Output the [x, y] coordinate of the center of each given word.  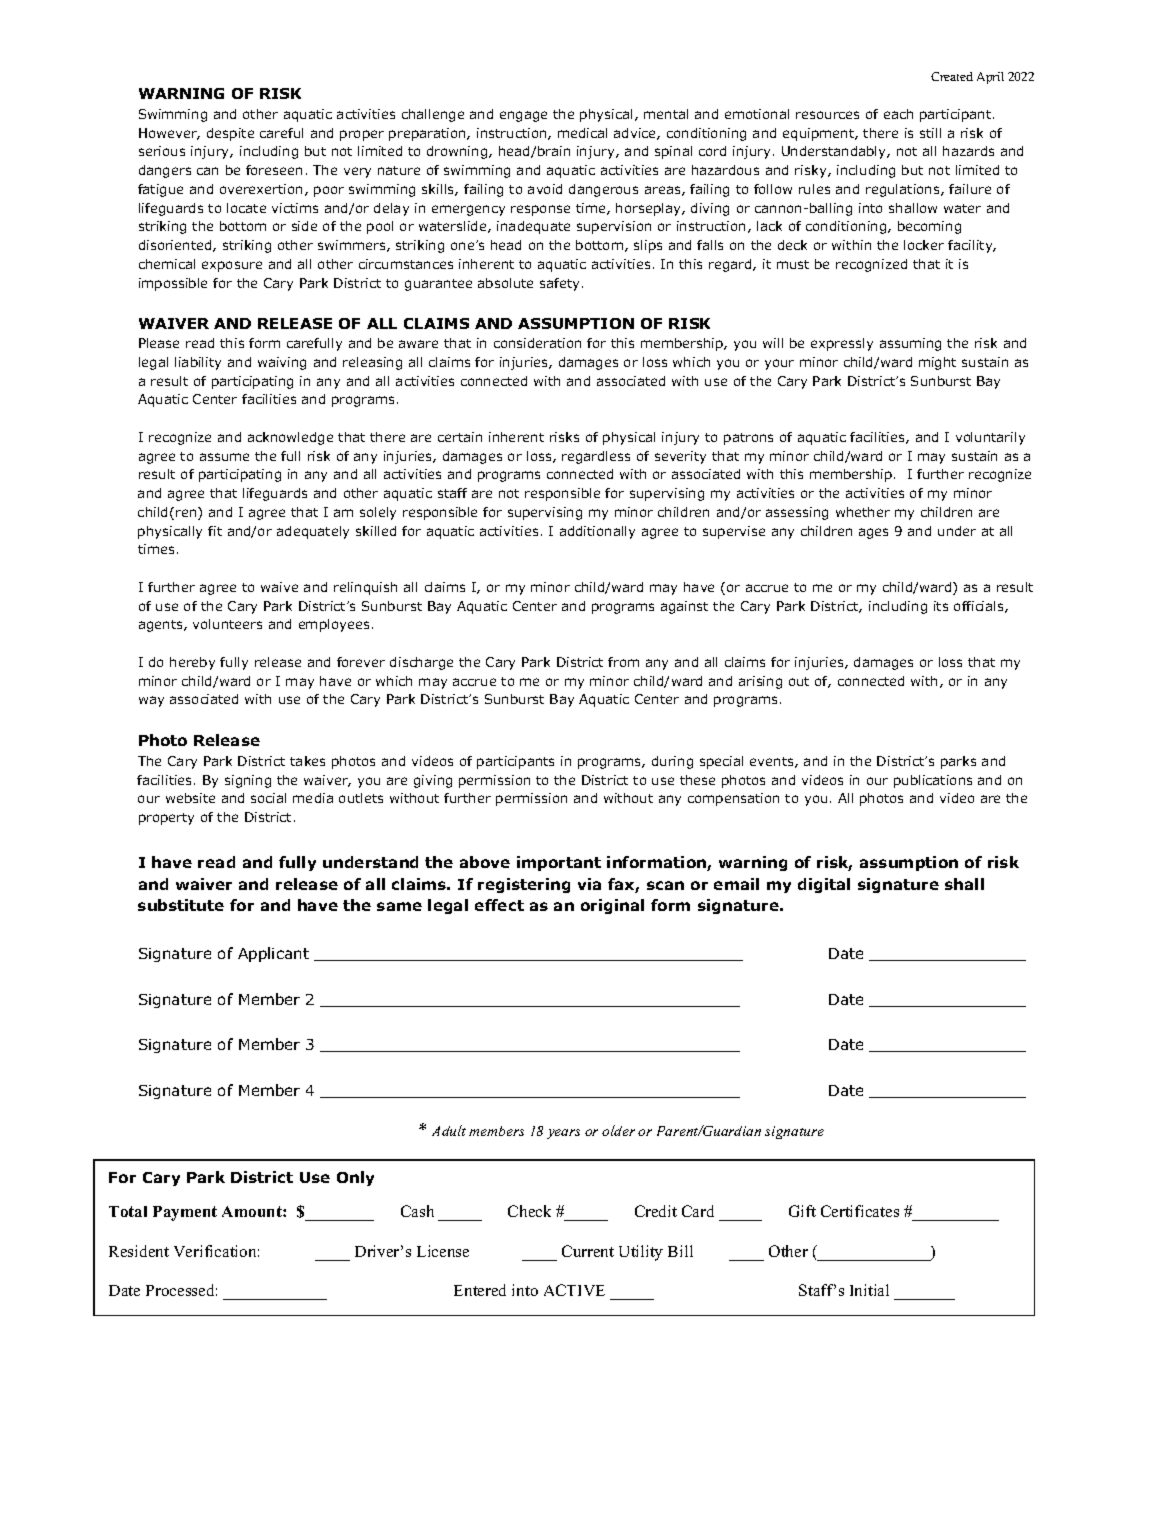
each [898, 114]
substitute [181, 905]
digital [824, 885]
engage [523, 116]
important [559, 863]
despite [230, 134]
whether [863, 512]
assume [224, 457]
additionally [597, 532]
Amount [253, 1211]
